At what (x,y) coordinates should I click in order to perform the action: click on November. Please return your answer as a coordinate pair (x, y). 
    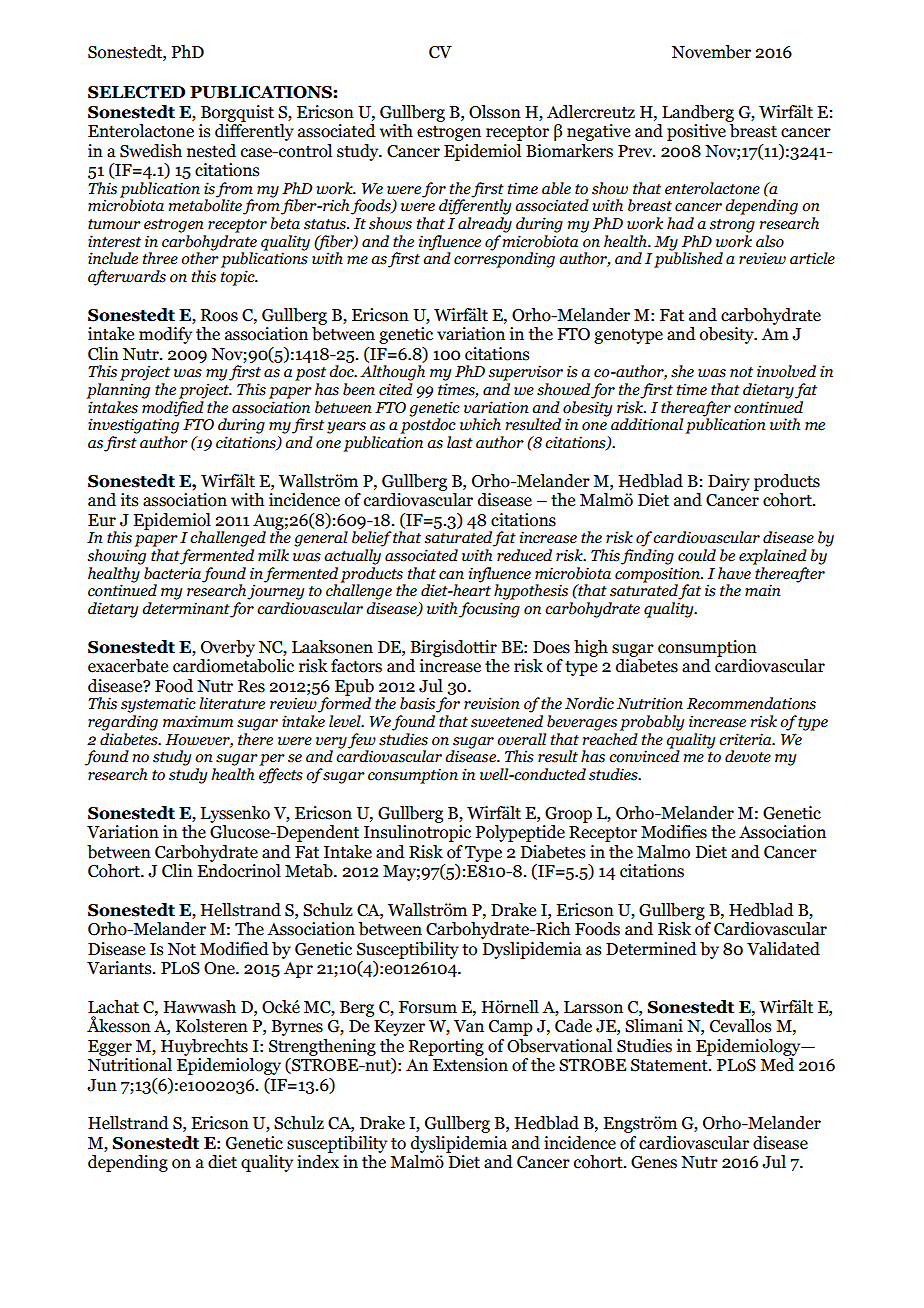
    Looking at the image, I should click on (711, 52).
